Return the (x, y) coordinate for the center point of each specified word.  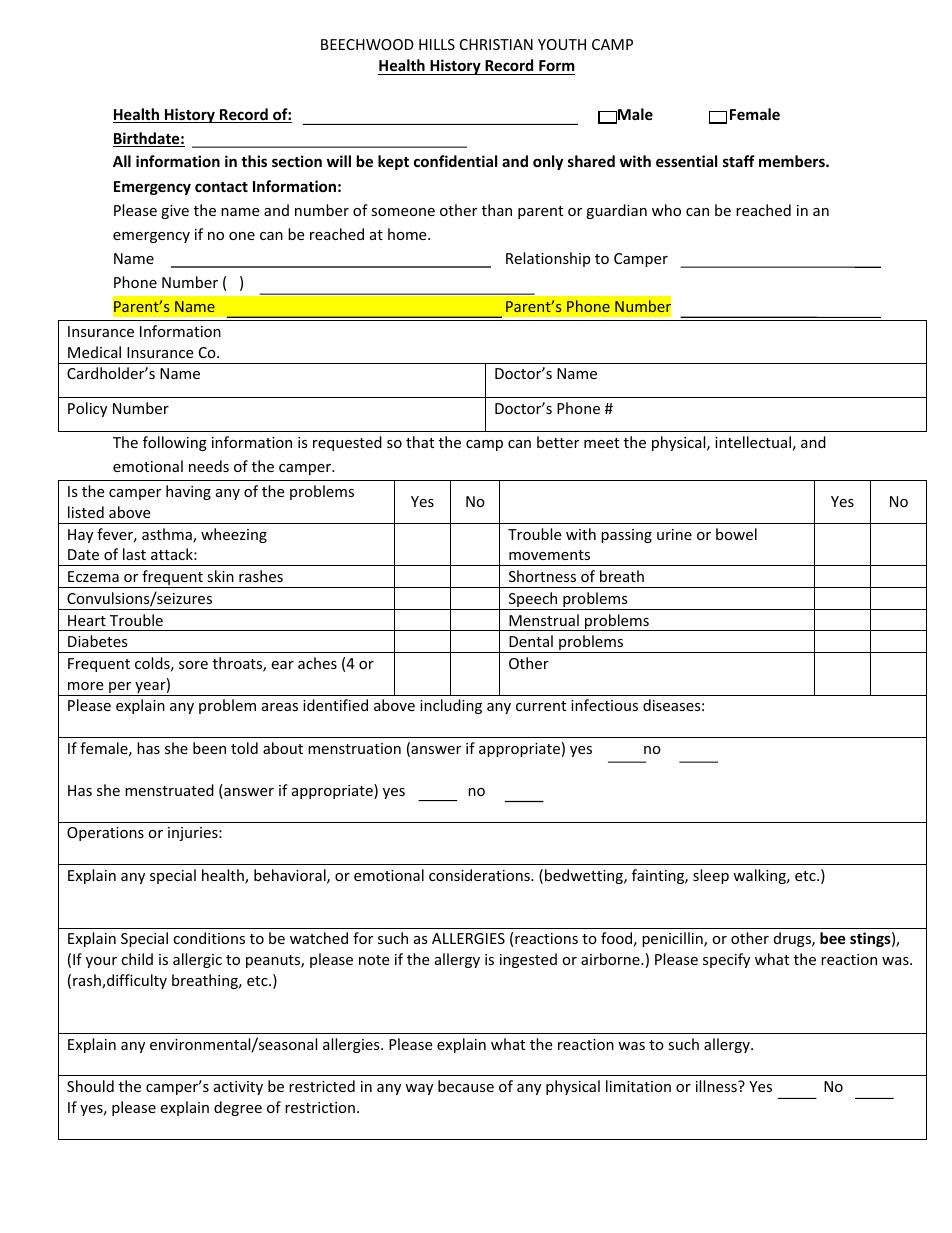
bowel (736, 534)
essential (686, 161)
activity (238, 1088)
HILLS (437, 44)
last (134, 554)
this (254, 161)
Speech (533, 601)
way (419, 1089)
